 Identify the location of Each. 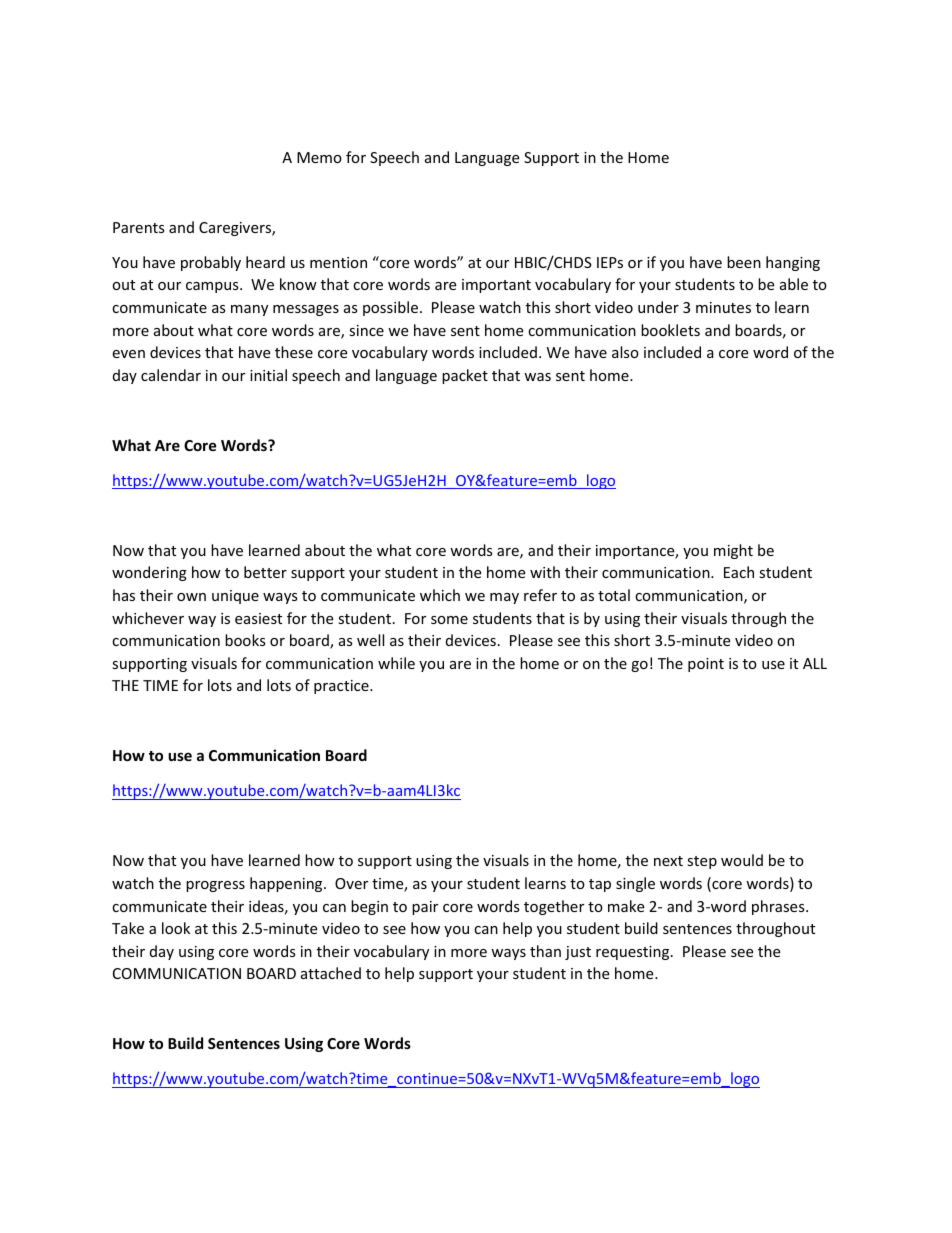
(739, 572).
